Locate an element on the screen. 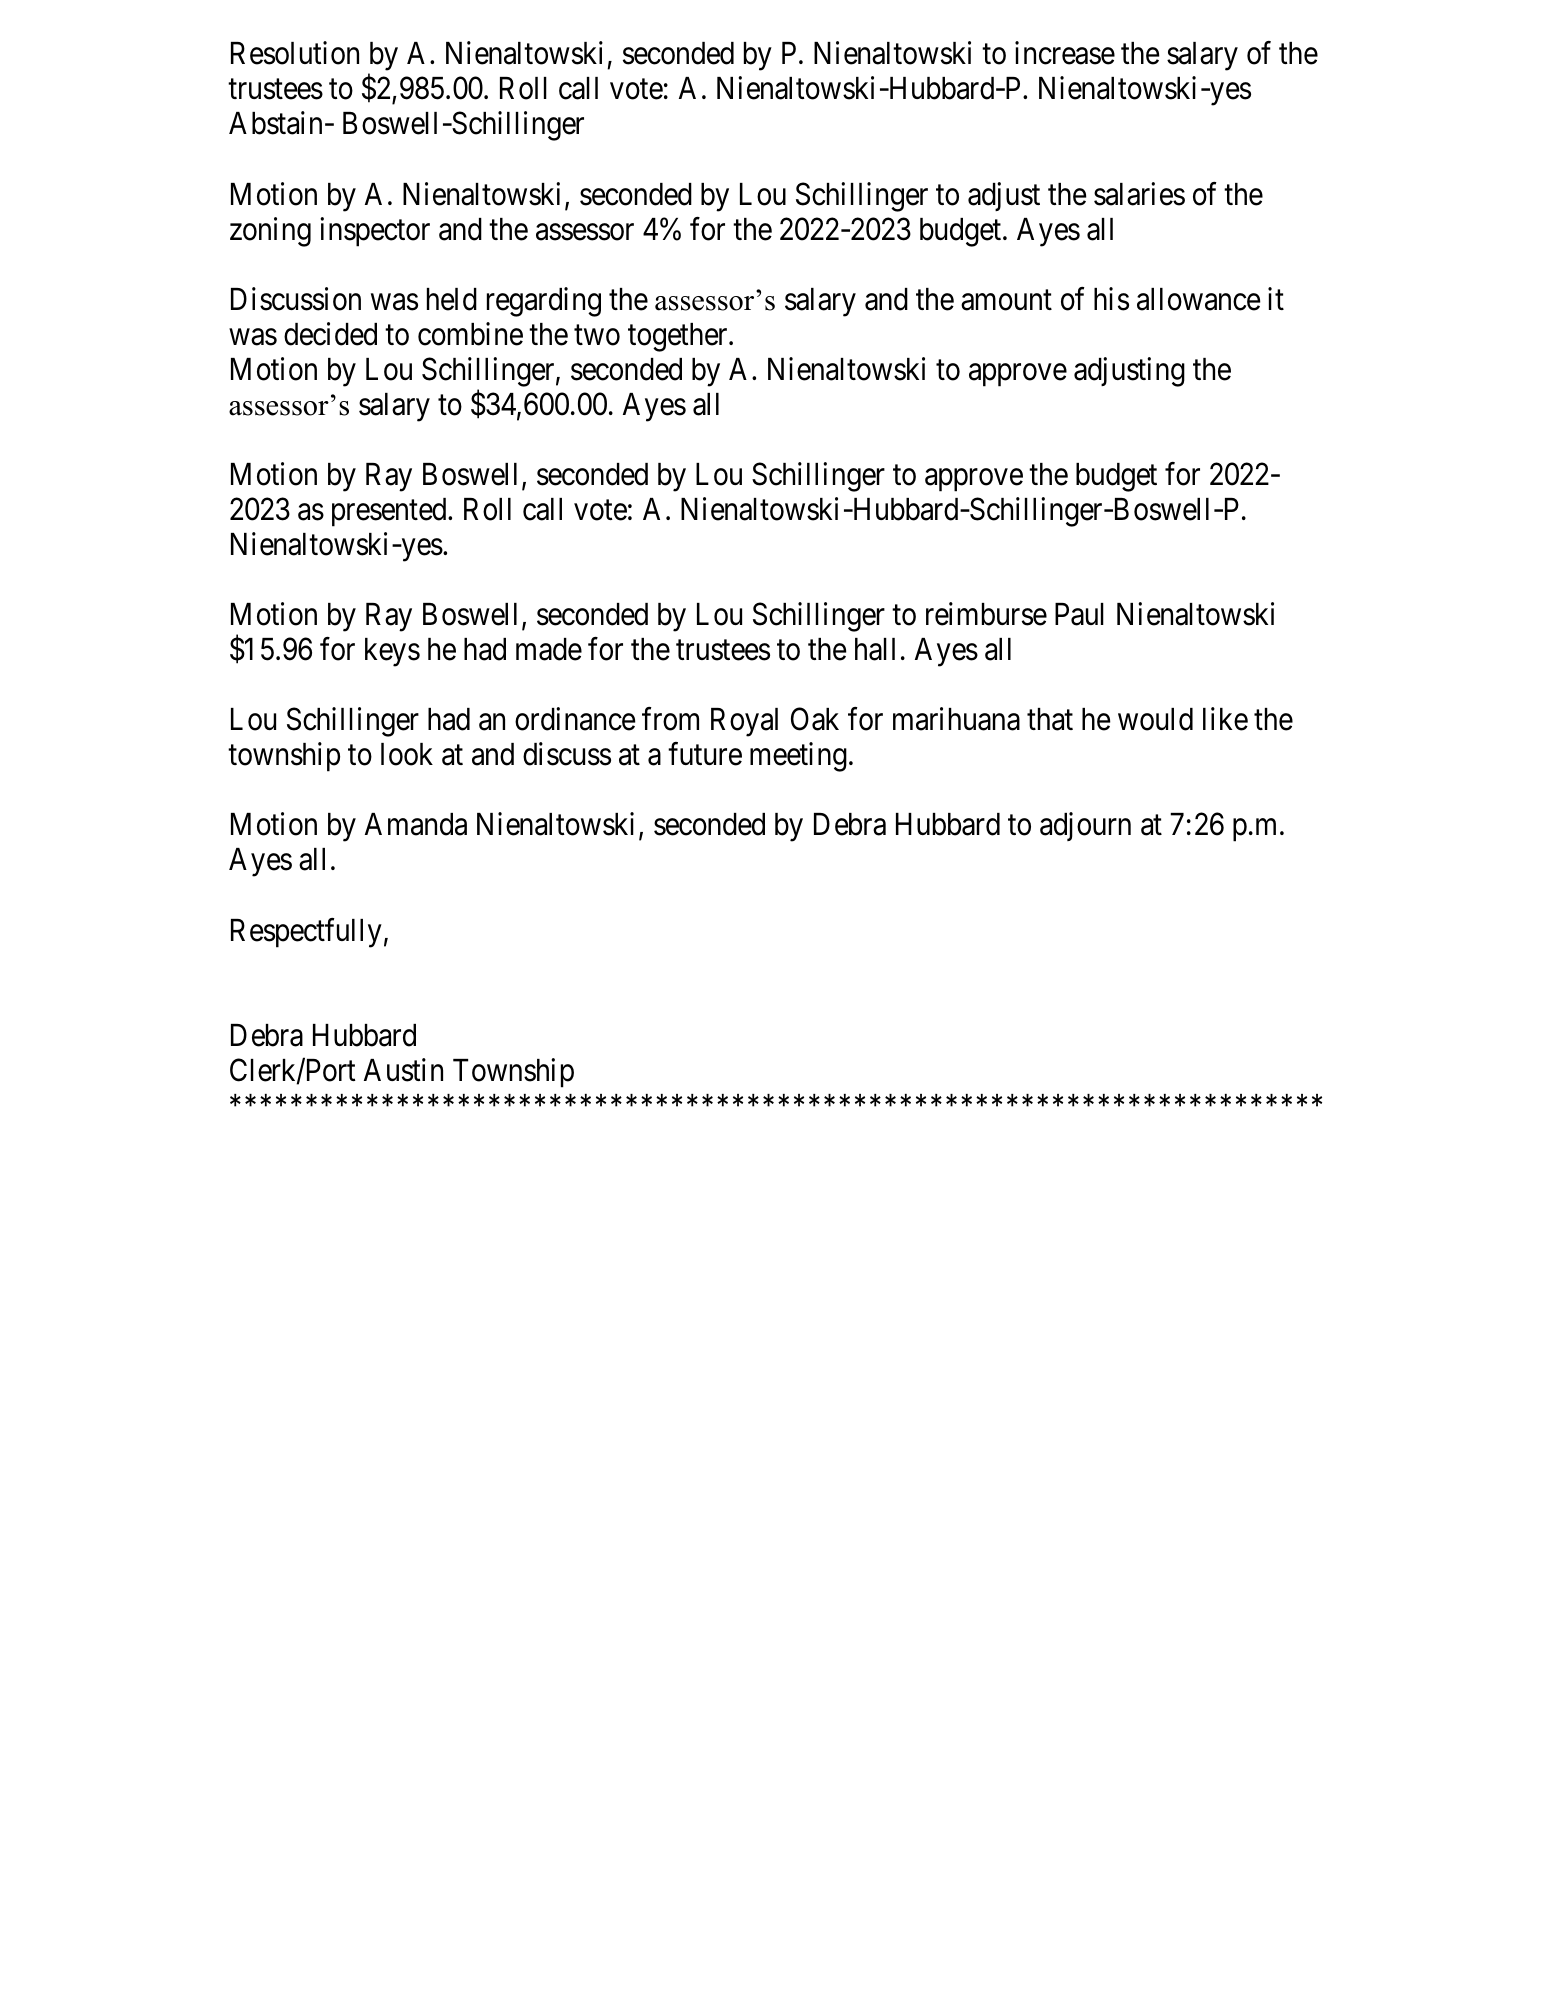 The image size is (1554, 2011). Respectfully is located at coordinates (306, 933).
